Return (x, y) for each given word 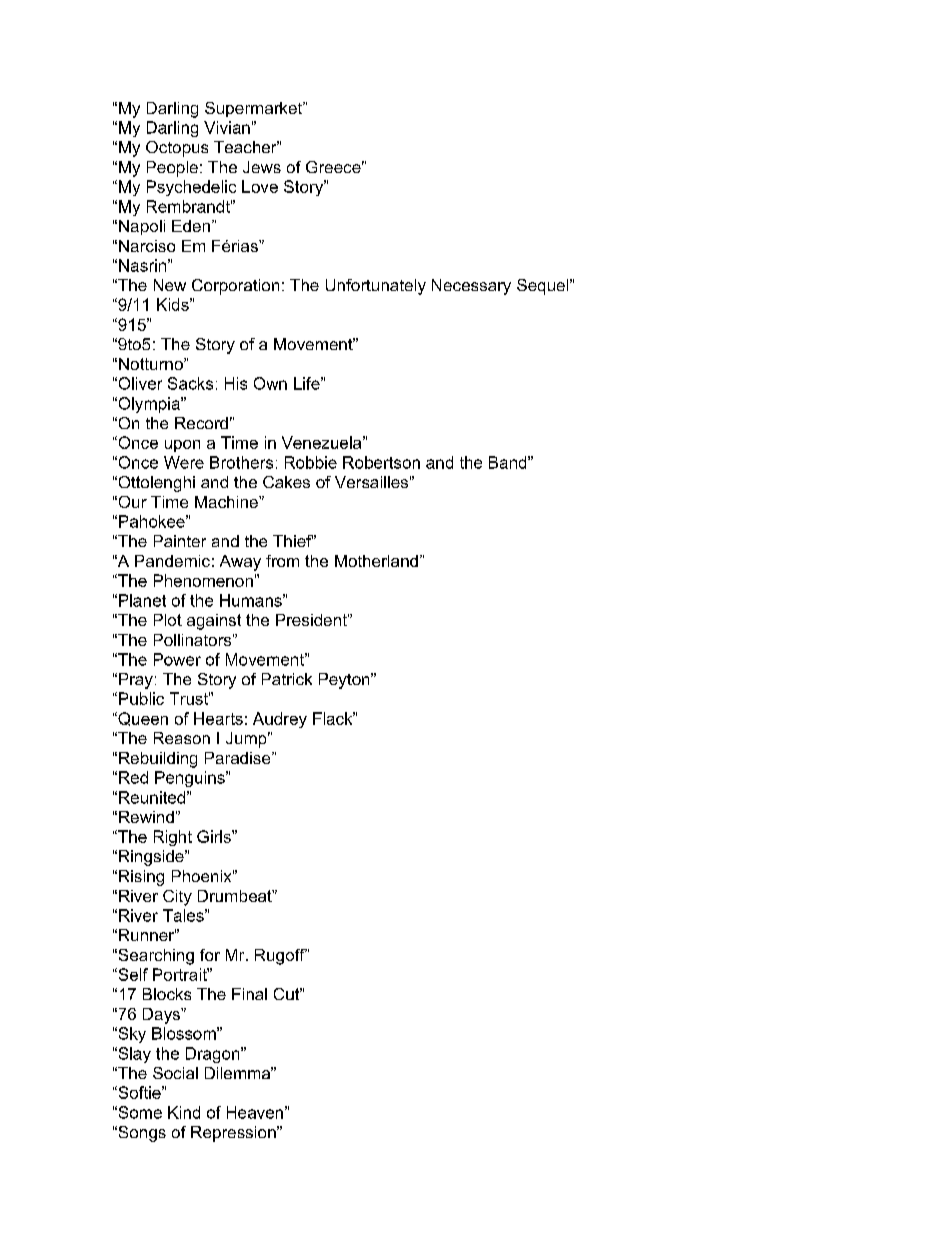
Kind (184, 1112)
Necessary (471, 287)
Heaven (255, 1112)
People (172, 169)
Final (249, 994)
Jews (262, 167)
